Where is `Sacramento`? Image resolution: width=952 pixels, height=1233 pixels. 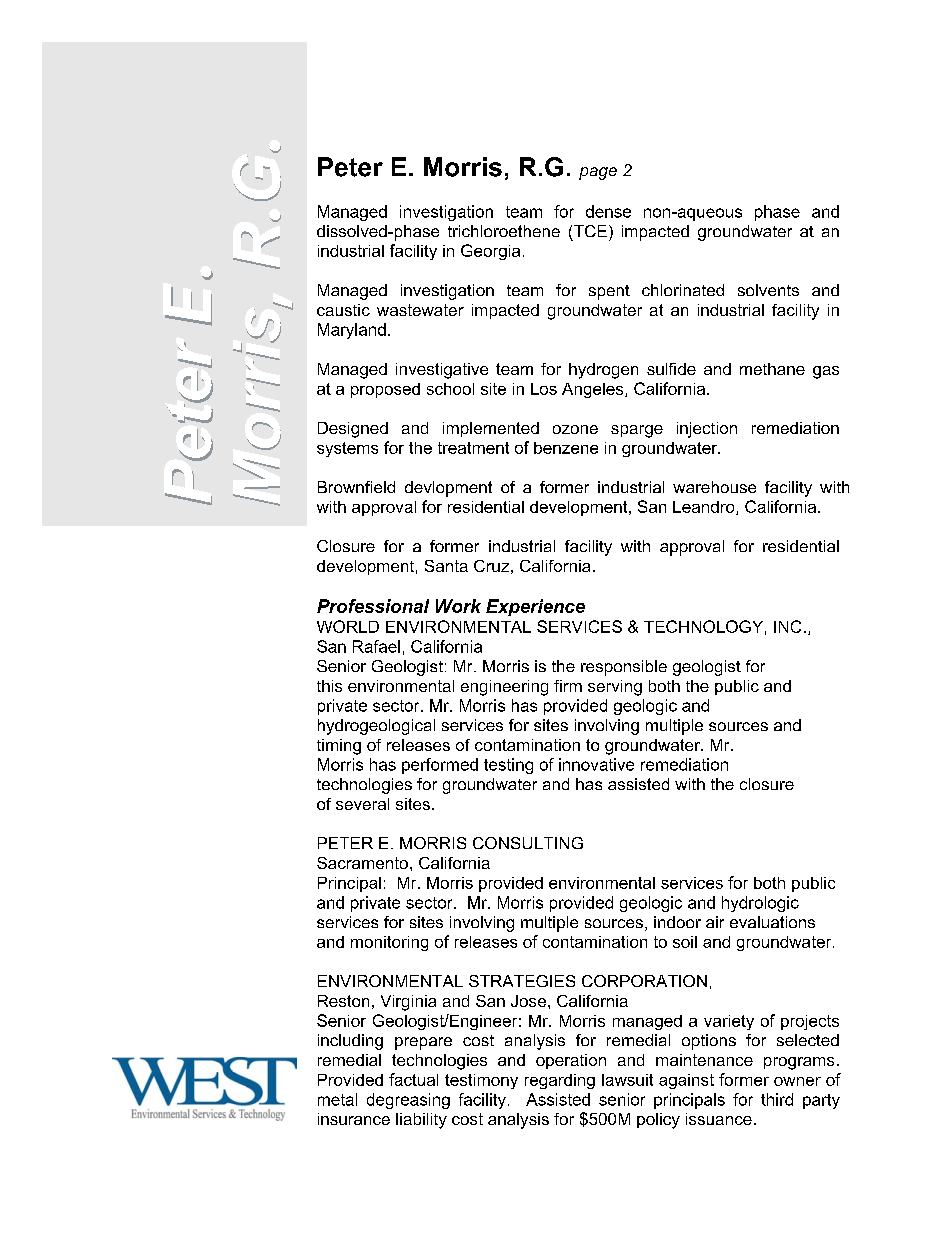 Sacramento is located at coordinates (362, 863).
